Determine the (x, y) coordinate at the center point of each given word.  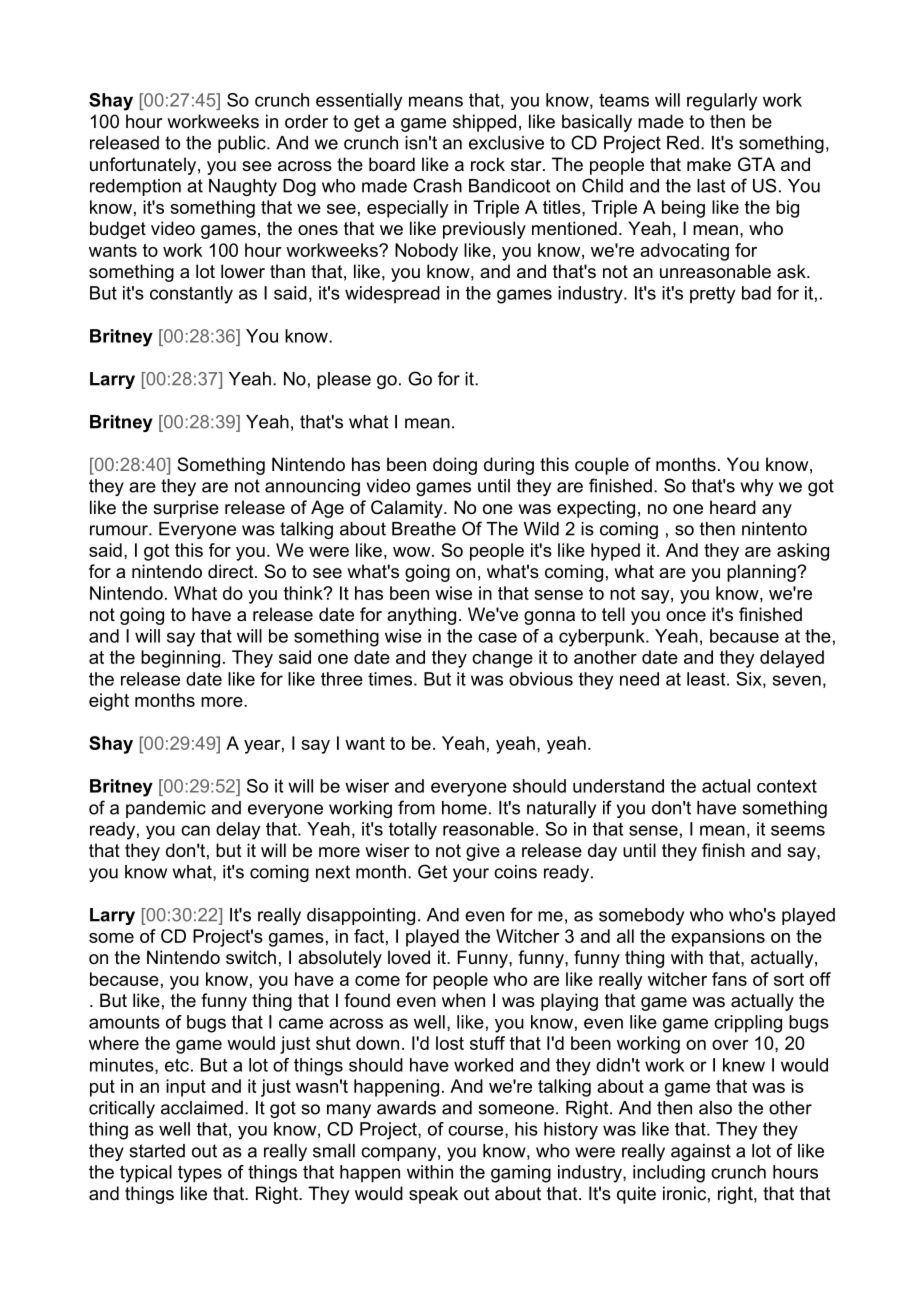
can (195, 830)
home (464, 808)
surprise (186, 509)
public (243, 144)
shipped (484, 123)
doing (455, 466)
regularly (722, 102)
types (200, 1174)
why (757, 487)
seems (798, 830)
